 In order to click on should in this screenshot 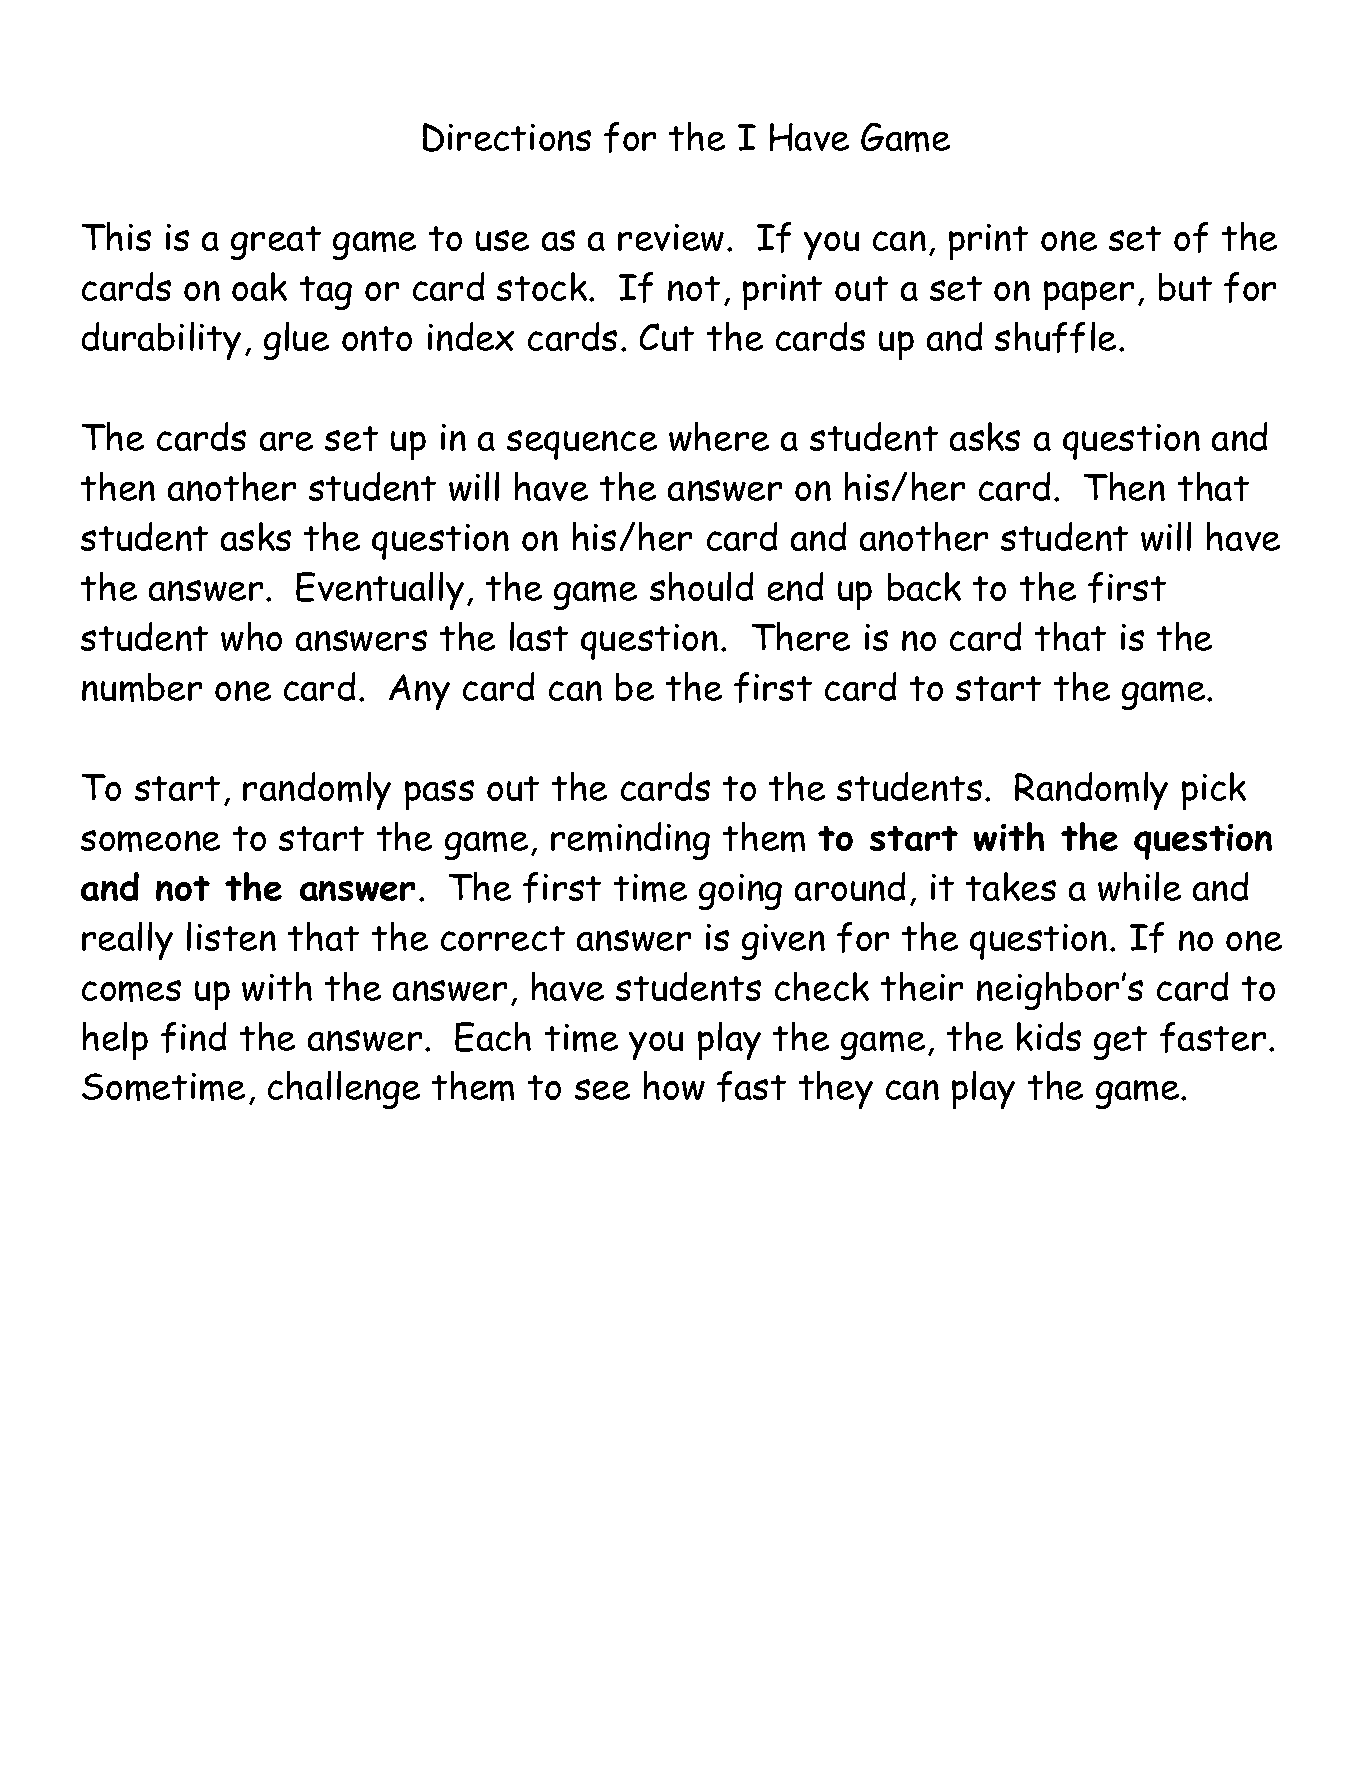, I will do `click(701, 586)`.
